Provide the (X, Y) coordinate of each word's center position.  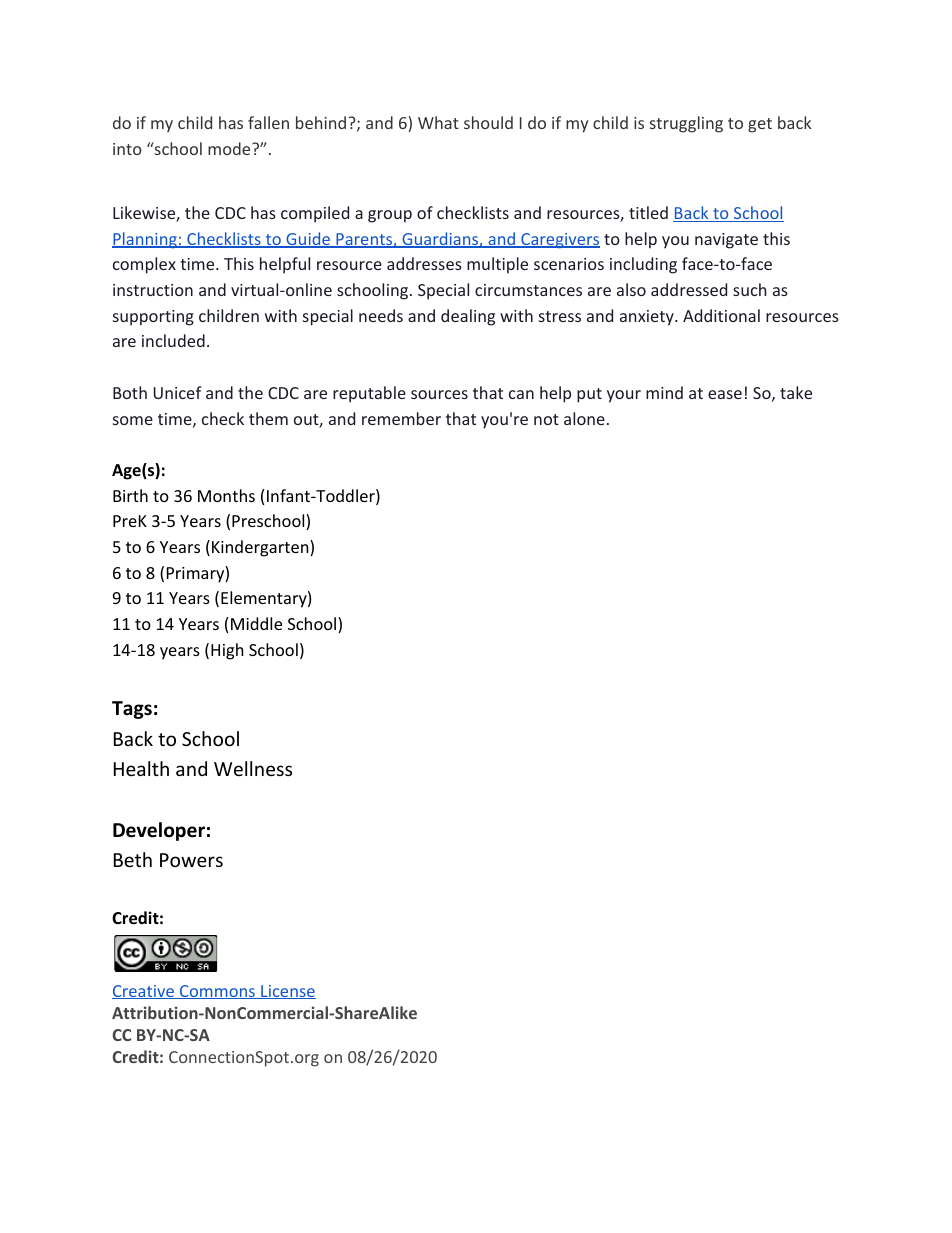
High (227, 651)
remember (401, 418)
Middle (256, 623)
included (173, 340)
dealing (468, 317)
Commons (217, 992)
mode (230, 148)
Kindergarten (261, 548)
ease (725, 394)
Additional (721, 315)
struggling (686, 124)
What (438, 122)
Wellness (253, 768)
